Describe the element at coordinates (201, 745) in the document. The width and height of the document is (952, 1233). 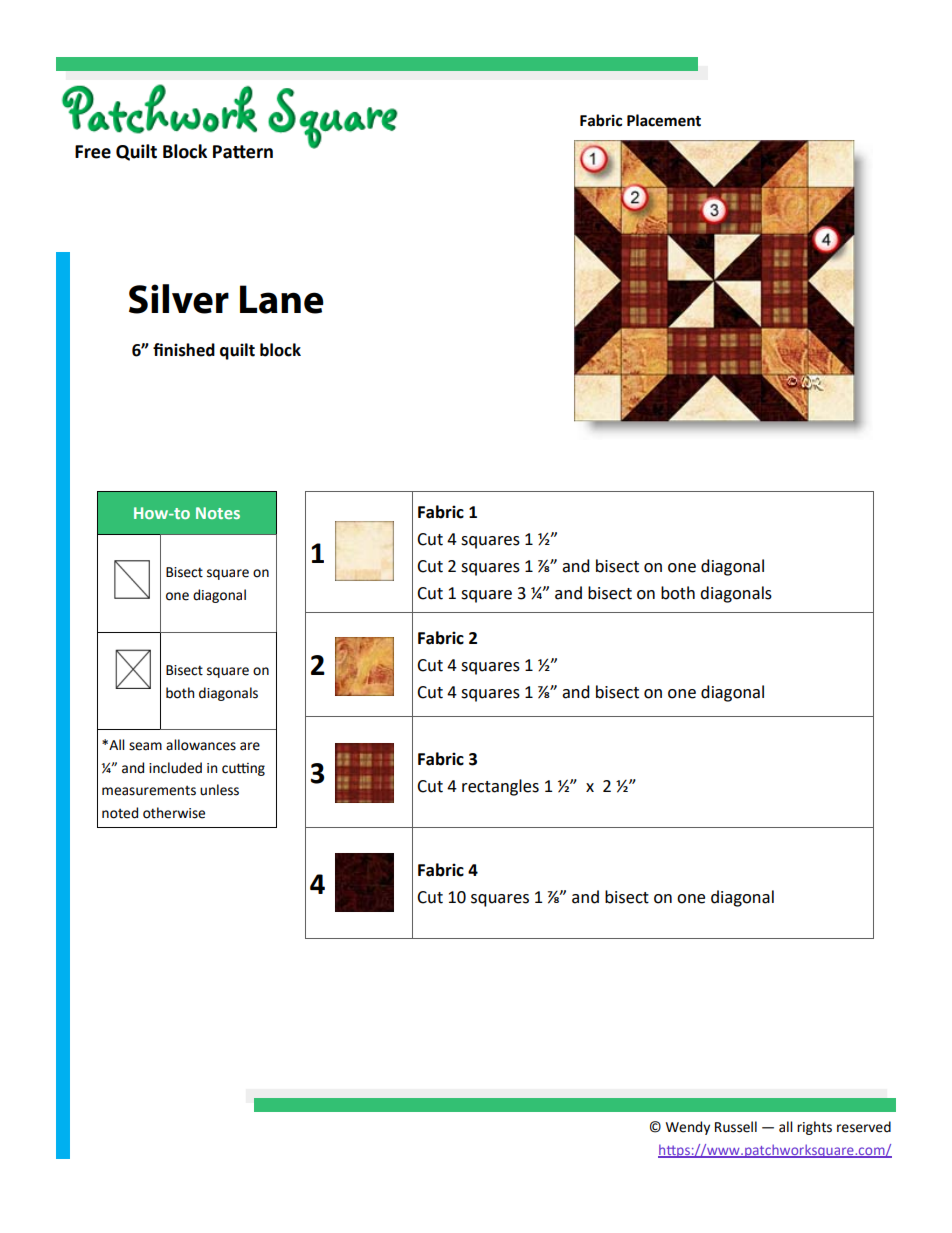
I see `allowances` at that location.
